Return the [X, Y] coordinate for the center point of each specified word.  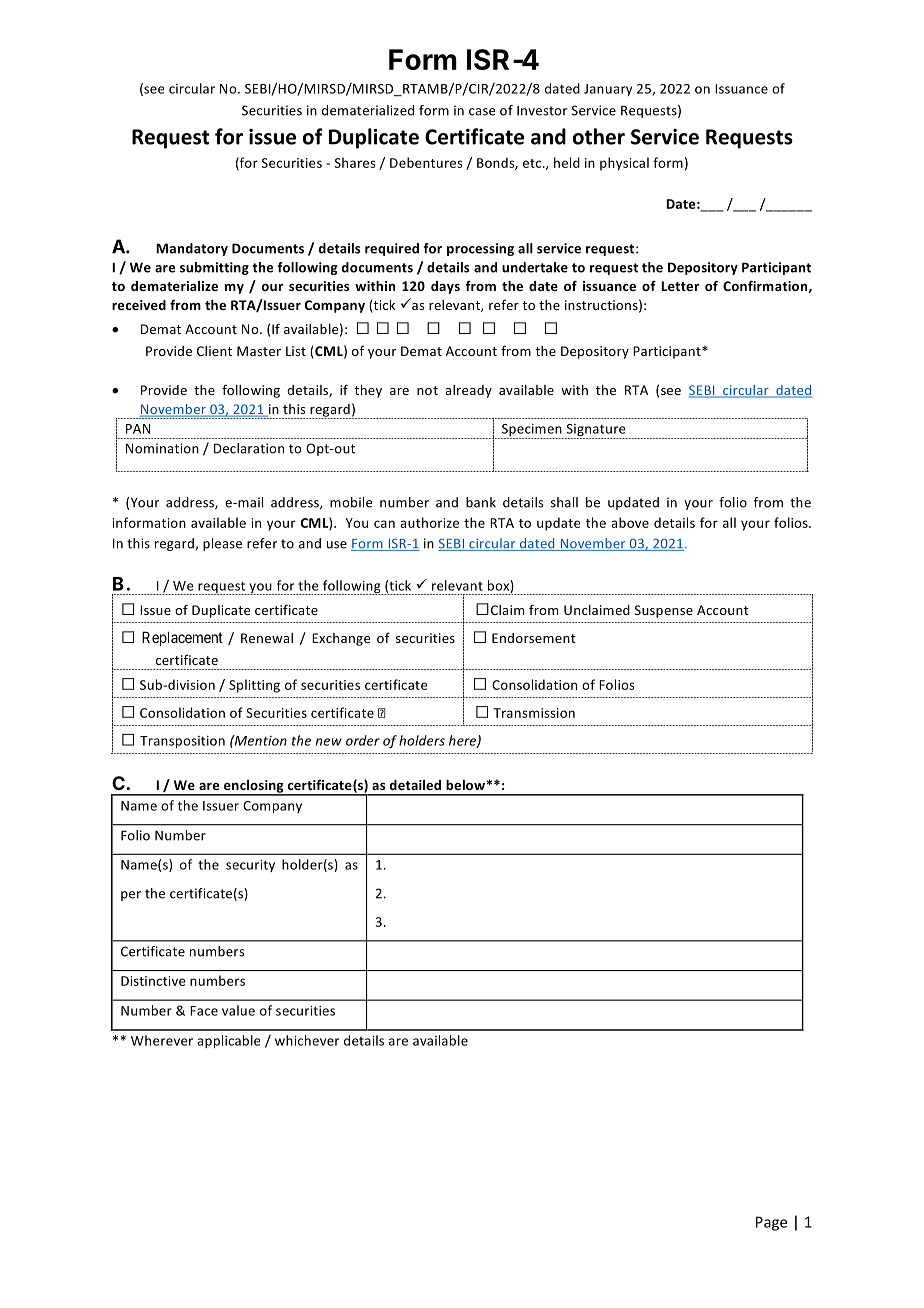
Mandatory [192, 249]
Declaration [249, 448]
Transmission [534, 713]
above [630, 522]
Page [771, 1223]
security [250, 866]
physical [624, 164]
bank [481, 502]
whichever [307, 1040]
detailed [415, 785]
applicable [229, 1041]
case [482, 112]
